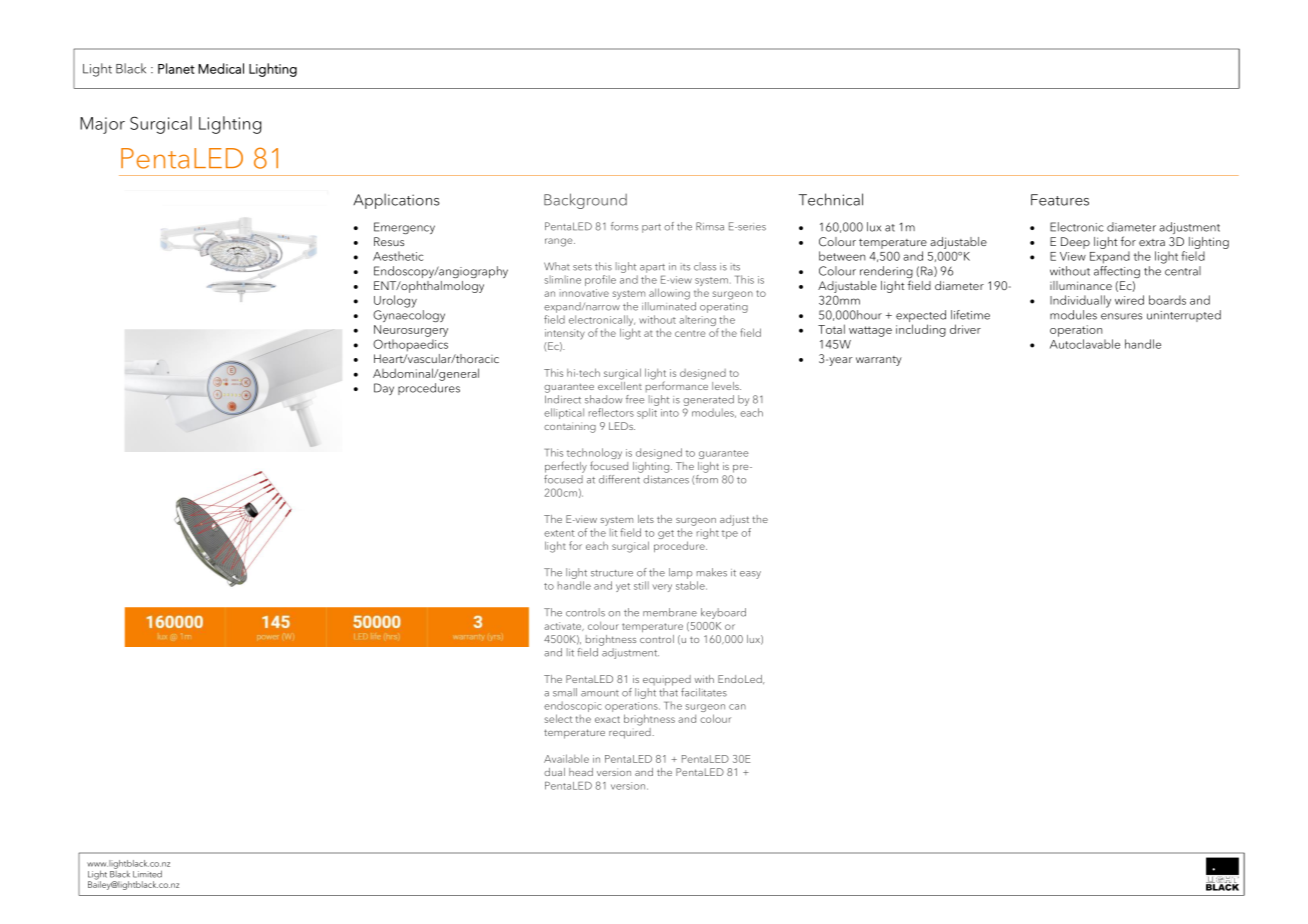  I want to click on warranty, so click(879, 361).
